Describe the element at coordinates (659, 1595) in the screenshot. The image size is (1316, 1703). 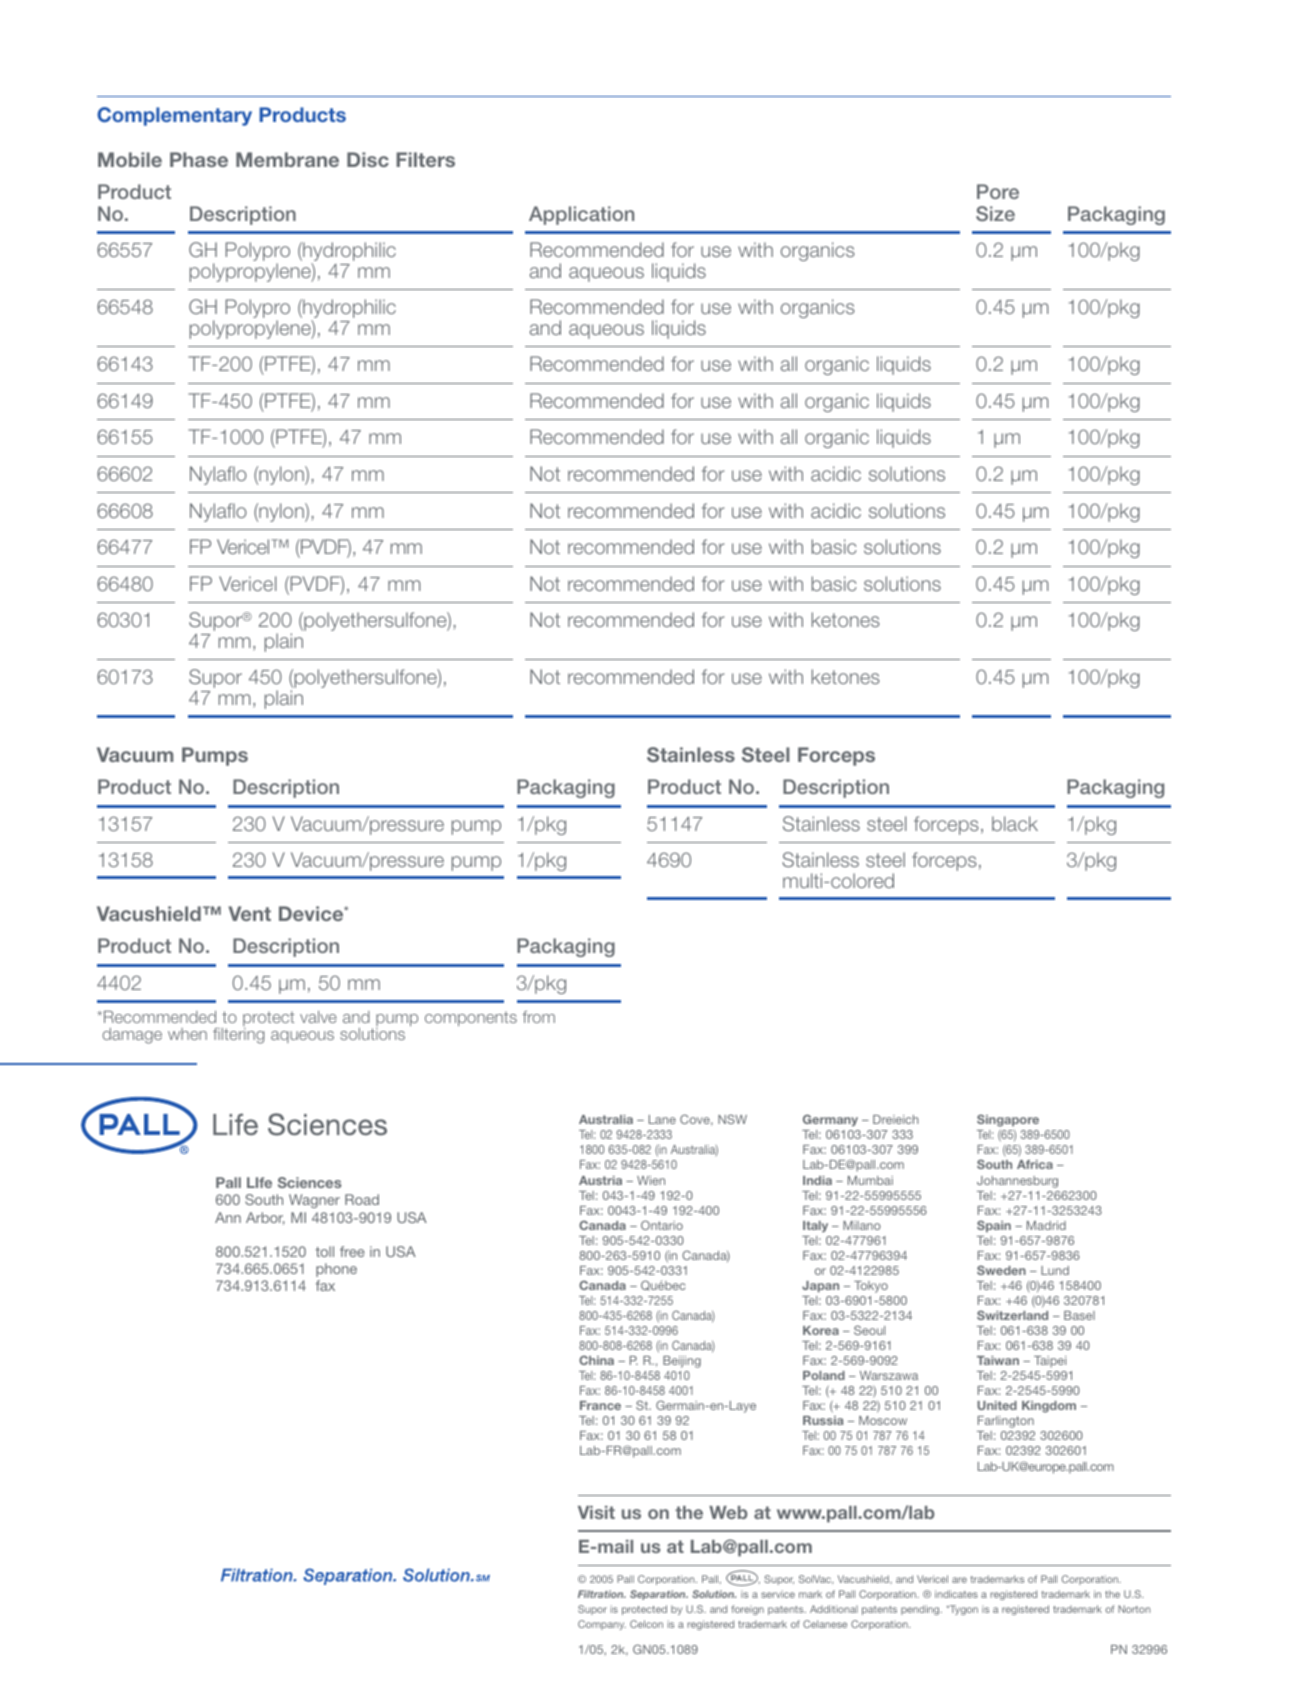
I see `Separation` at that location.
